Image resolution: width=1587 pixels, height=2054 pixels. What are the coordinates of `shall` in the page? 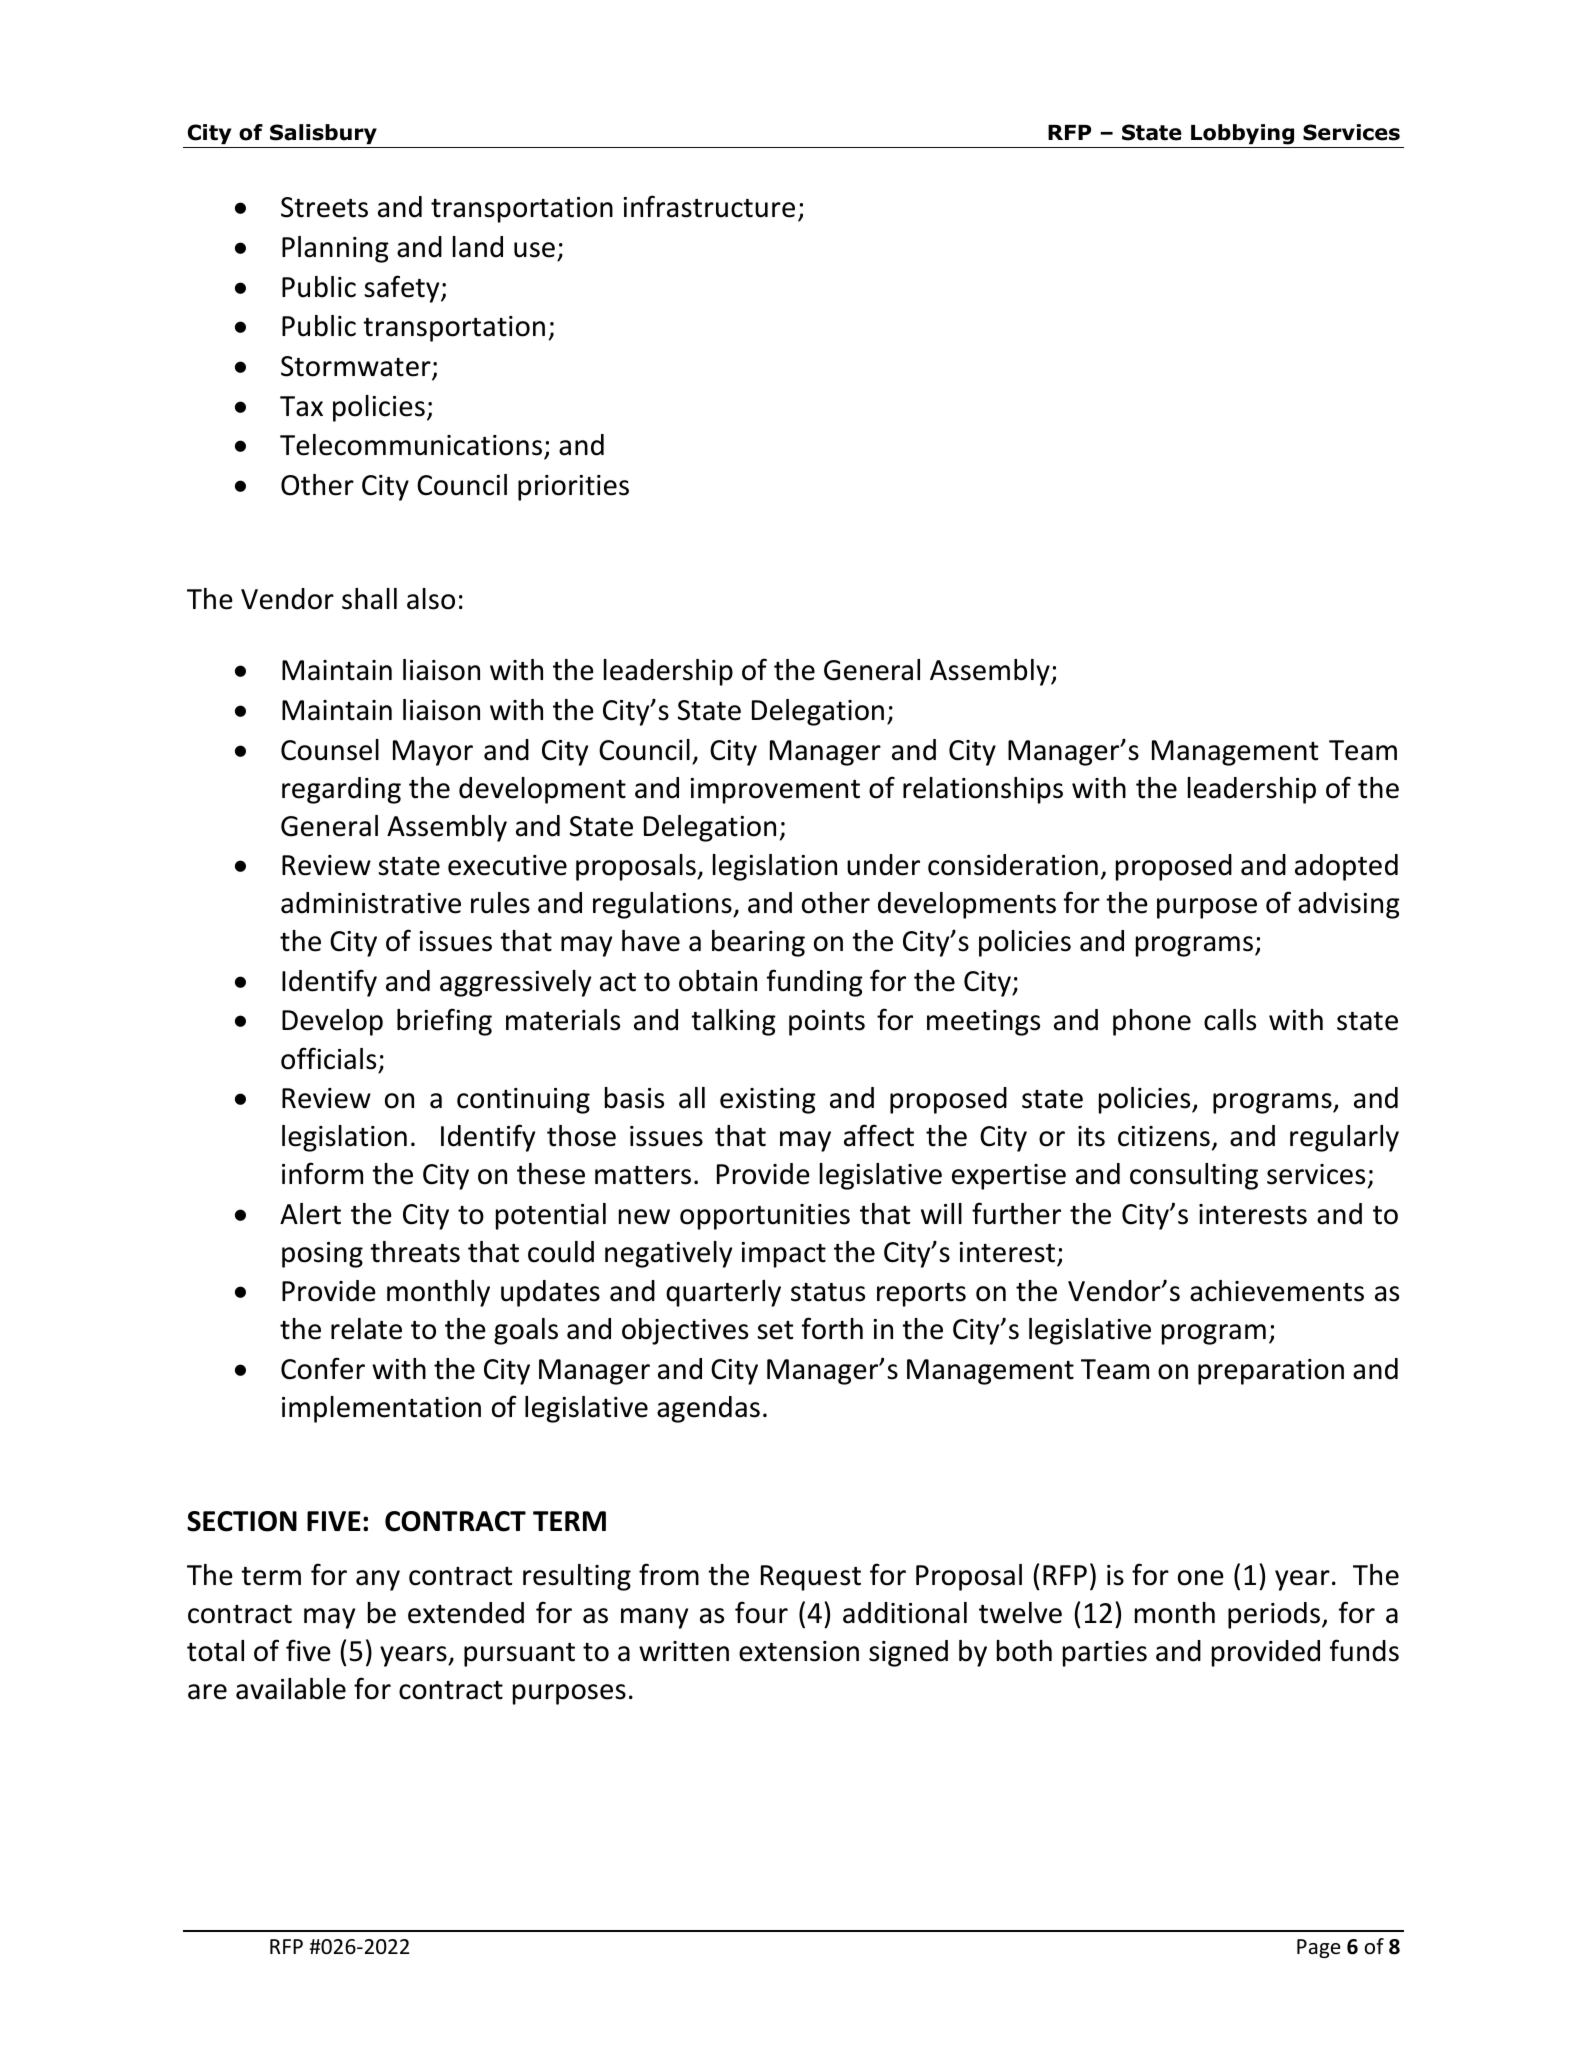 It's located at (369, 599).
